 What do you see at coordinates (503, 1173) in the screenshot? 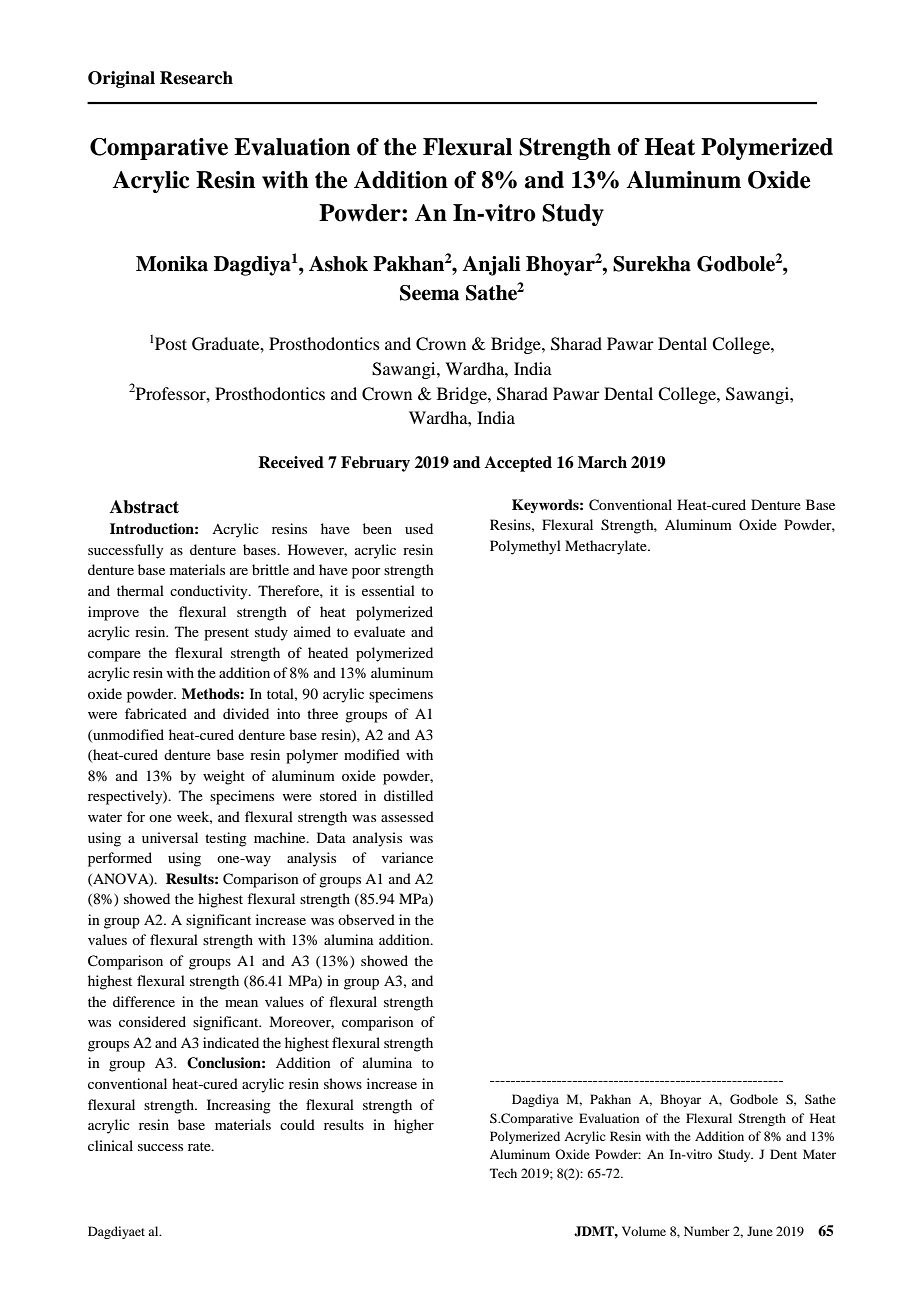
I see `Tech` at bounding box center [503, 1173].
